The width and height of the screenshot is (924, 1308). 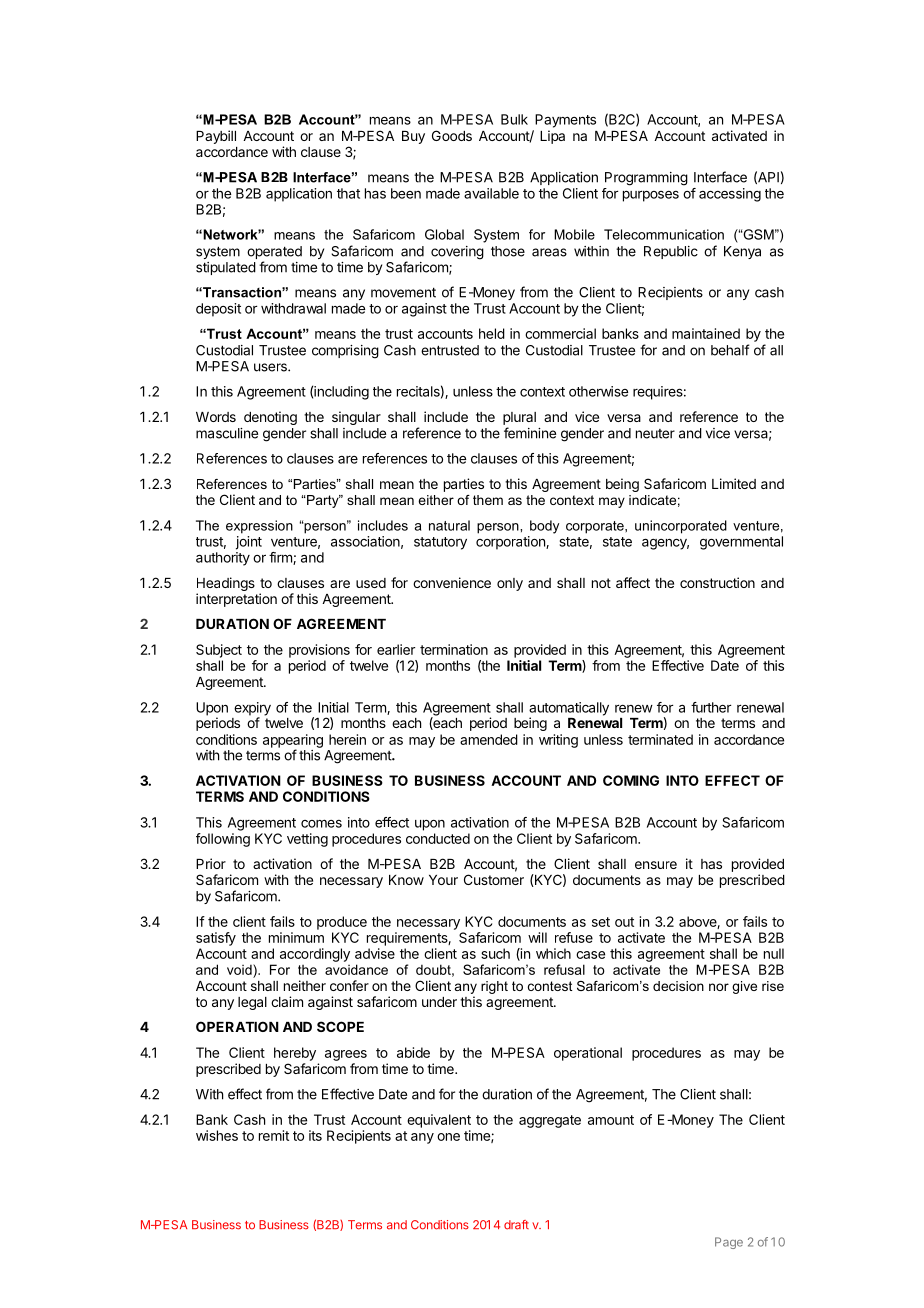 What do you see at coordinates (259, 527) in the screenshot?
I see `expression` at bounding box center [259, 527].
